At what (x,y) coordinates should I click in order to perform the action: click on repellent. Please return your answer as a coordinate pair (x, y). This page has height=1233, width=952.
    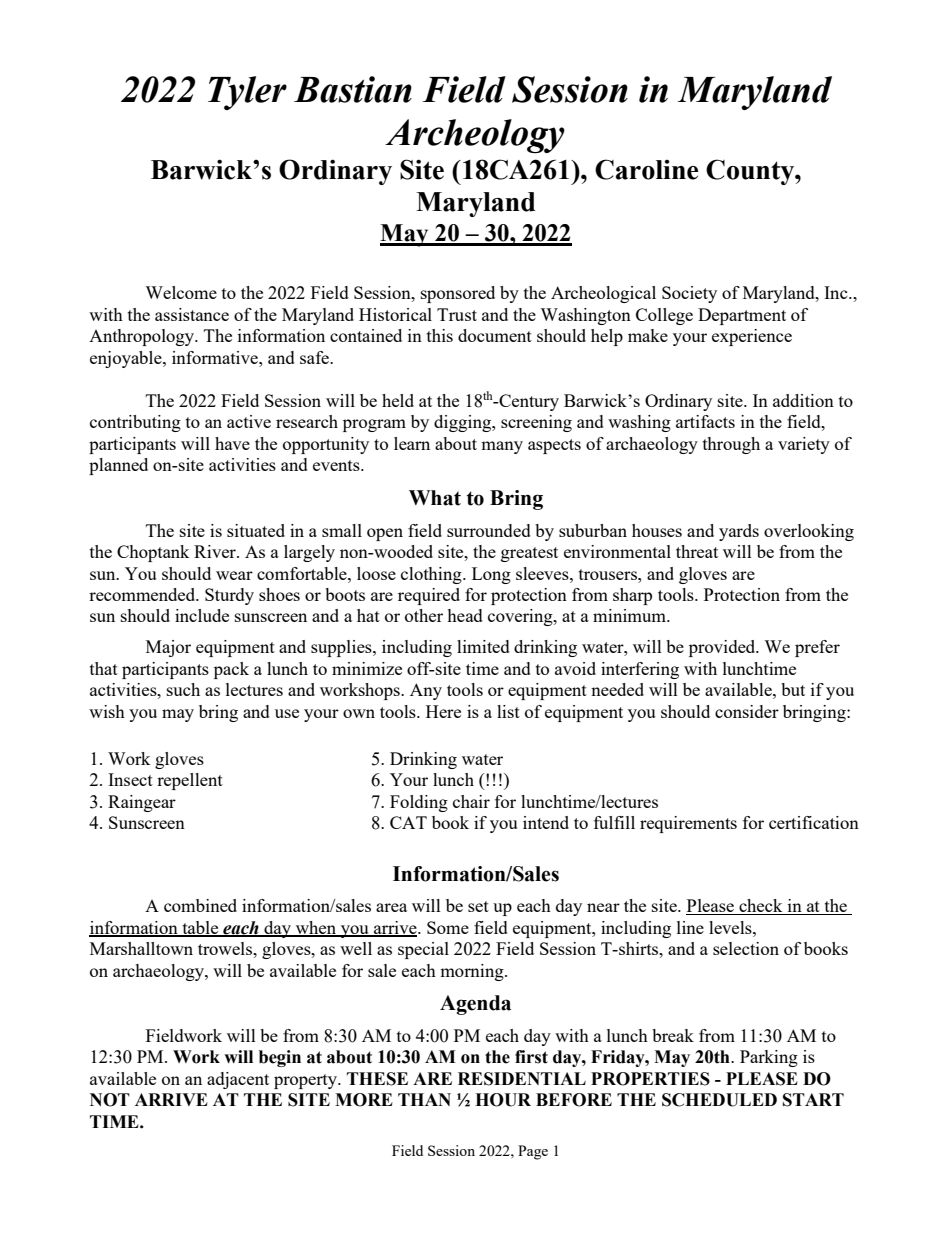
    Looking at the image, I should click on (190, 781).
